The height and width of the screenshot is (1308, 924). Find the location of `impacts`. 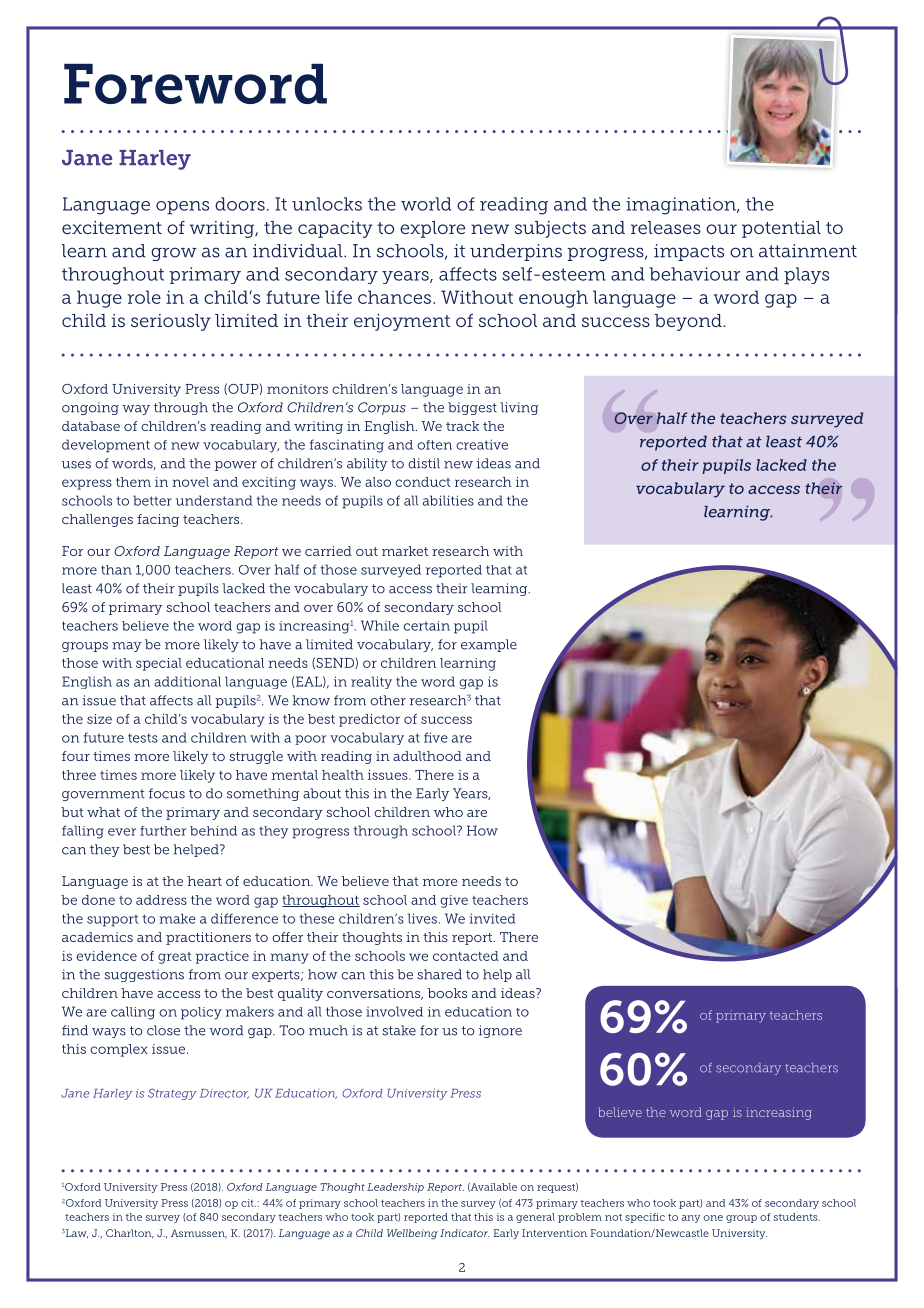

impacts is located at coordinates (689, 252).
